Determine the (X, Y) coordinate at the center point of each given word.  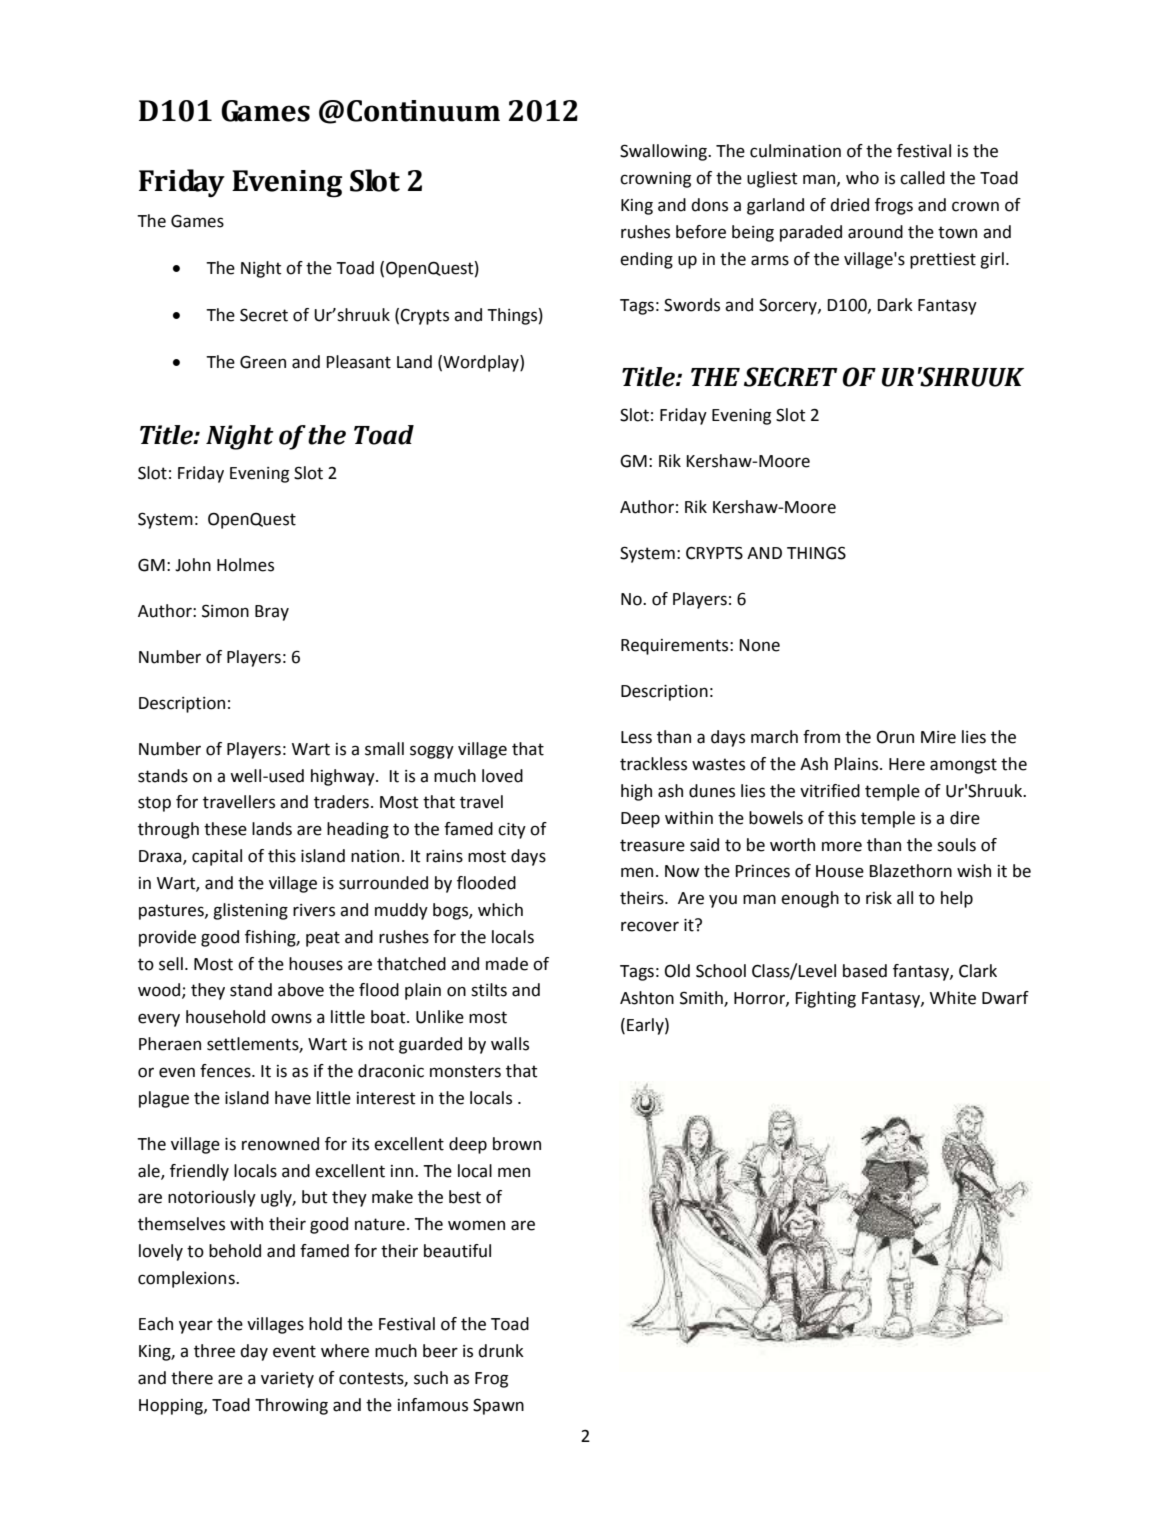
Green (263, 362)
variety (287, 1380)
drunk (501, 1351)
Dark (895, 305)
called (922, 178)
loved (502, 776)
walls (510, 1044)
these (225, 829)
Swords (692, 305)
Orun (895, 737)
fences (226, 1071)
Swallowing (664, 152)
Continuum (423, 111)
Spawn (498, 1406)
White (953, 998)
